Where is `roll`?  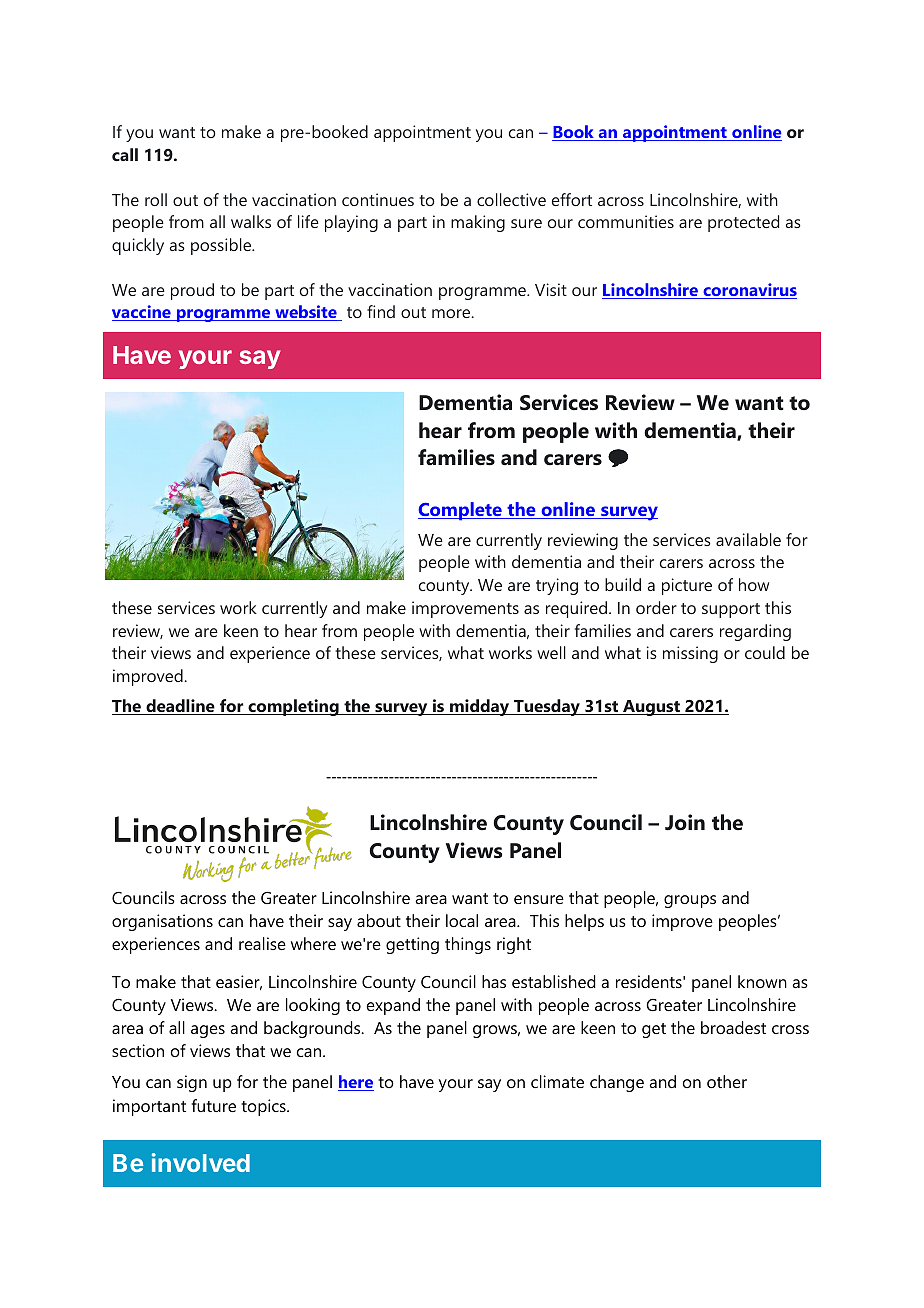 roll is located at coordinates (156, 199).
